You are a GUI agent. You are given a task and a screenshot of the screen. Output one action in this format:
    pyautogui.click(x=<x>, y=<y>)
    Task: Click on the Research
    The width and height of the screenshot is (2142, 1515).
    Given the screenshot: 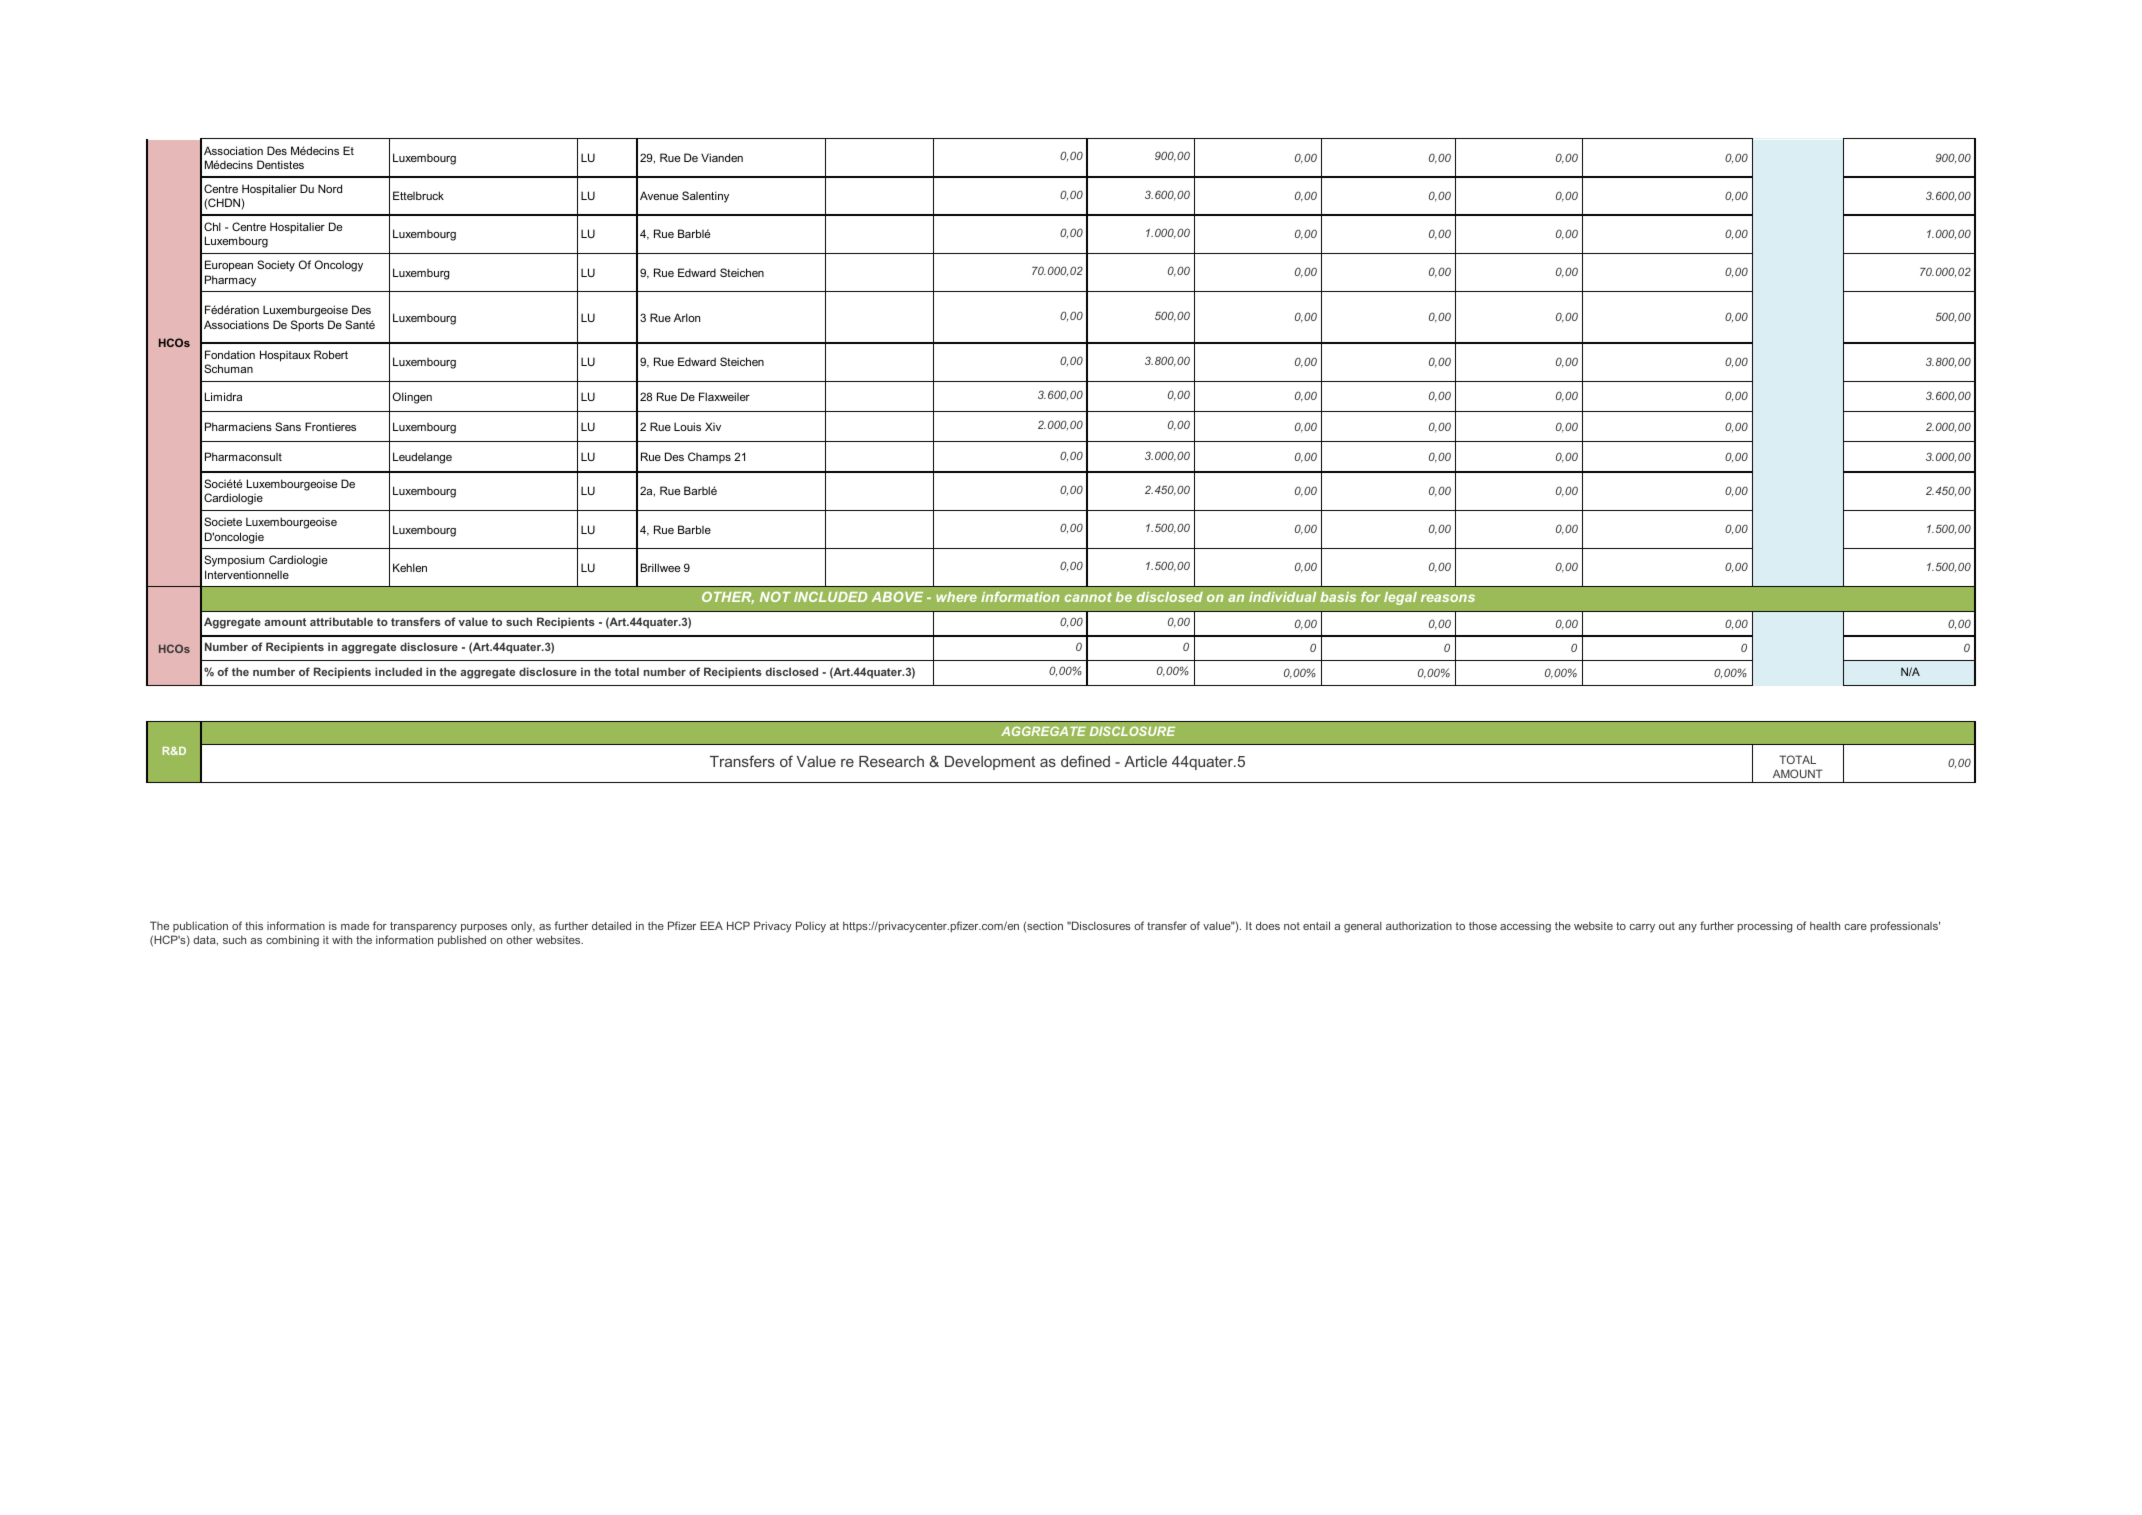 What is the action you would take?
    pyautogui.click(x=891, y=761)
